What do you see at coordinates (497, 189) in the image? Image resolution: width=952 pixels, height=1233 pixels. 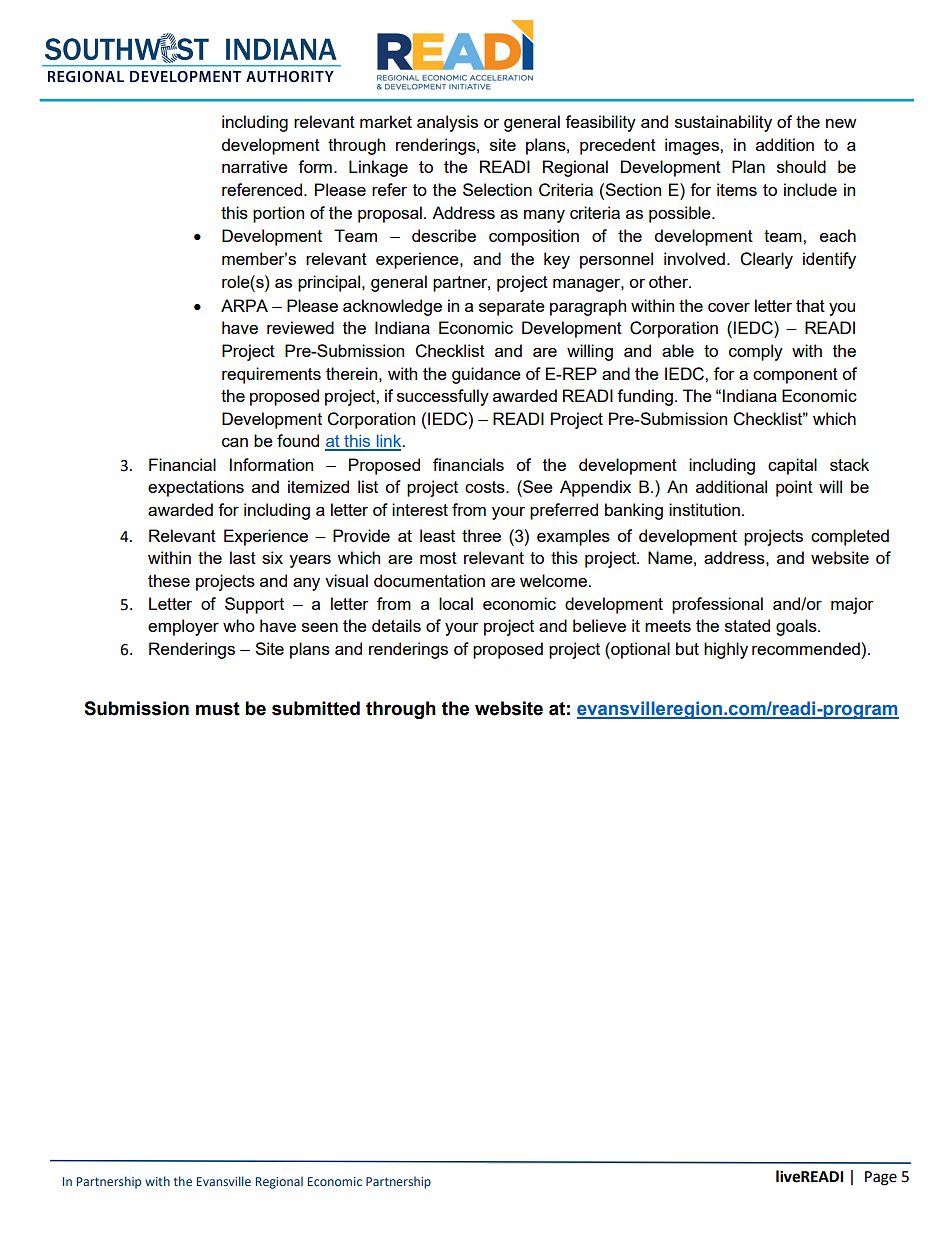 I see `Selection` at bounding box center [497, 189].
